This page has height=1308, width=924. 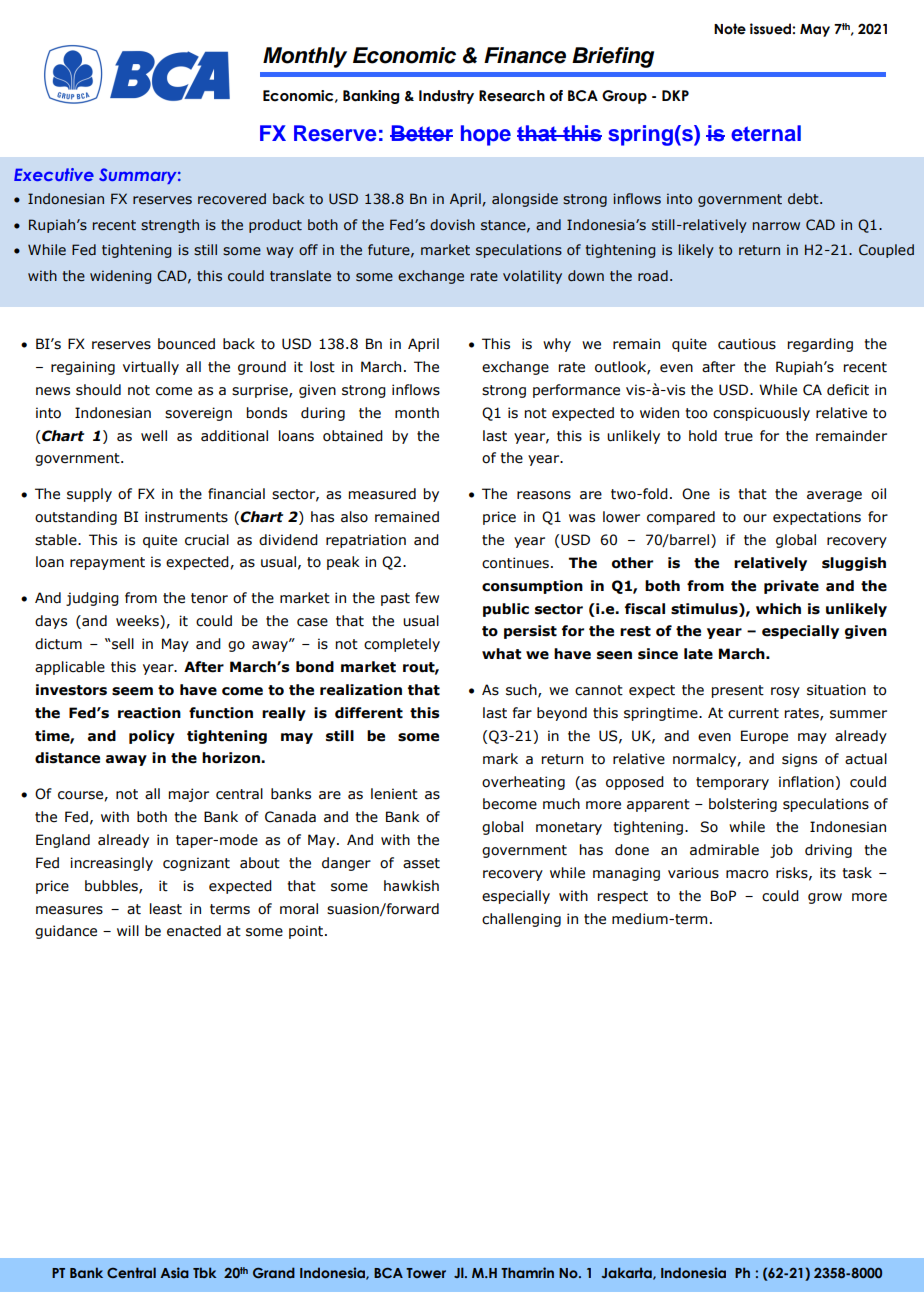 I want to click on Note, so click(x=730, y=29).
